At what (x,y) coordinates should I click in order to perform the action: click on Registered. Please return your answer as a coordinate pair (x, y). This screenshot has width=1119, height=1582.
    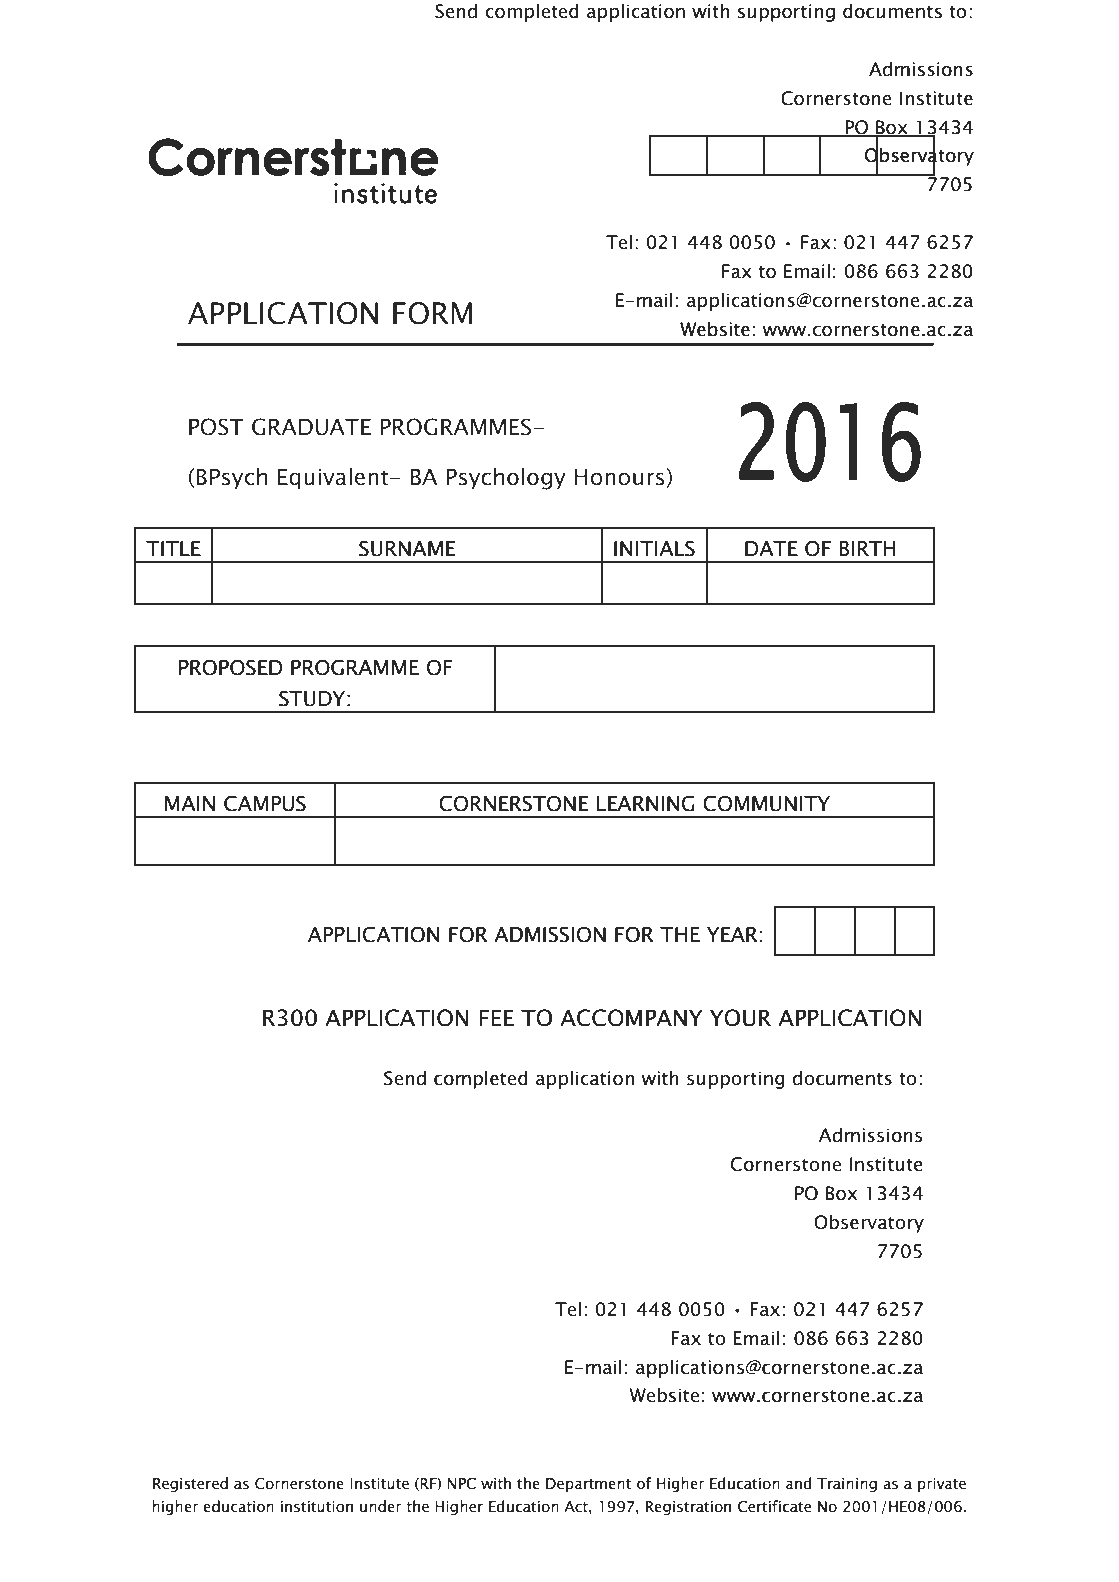
    Looking at the image, I should click on (190, 1484).
